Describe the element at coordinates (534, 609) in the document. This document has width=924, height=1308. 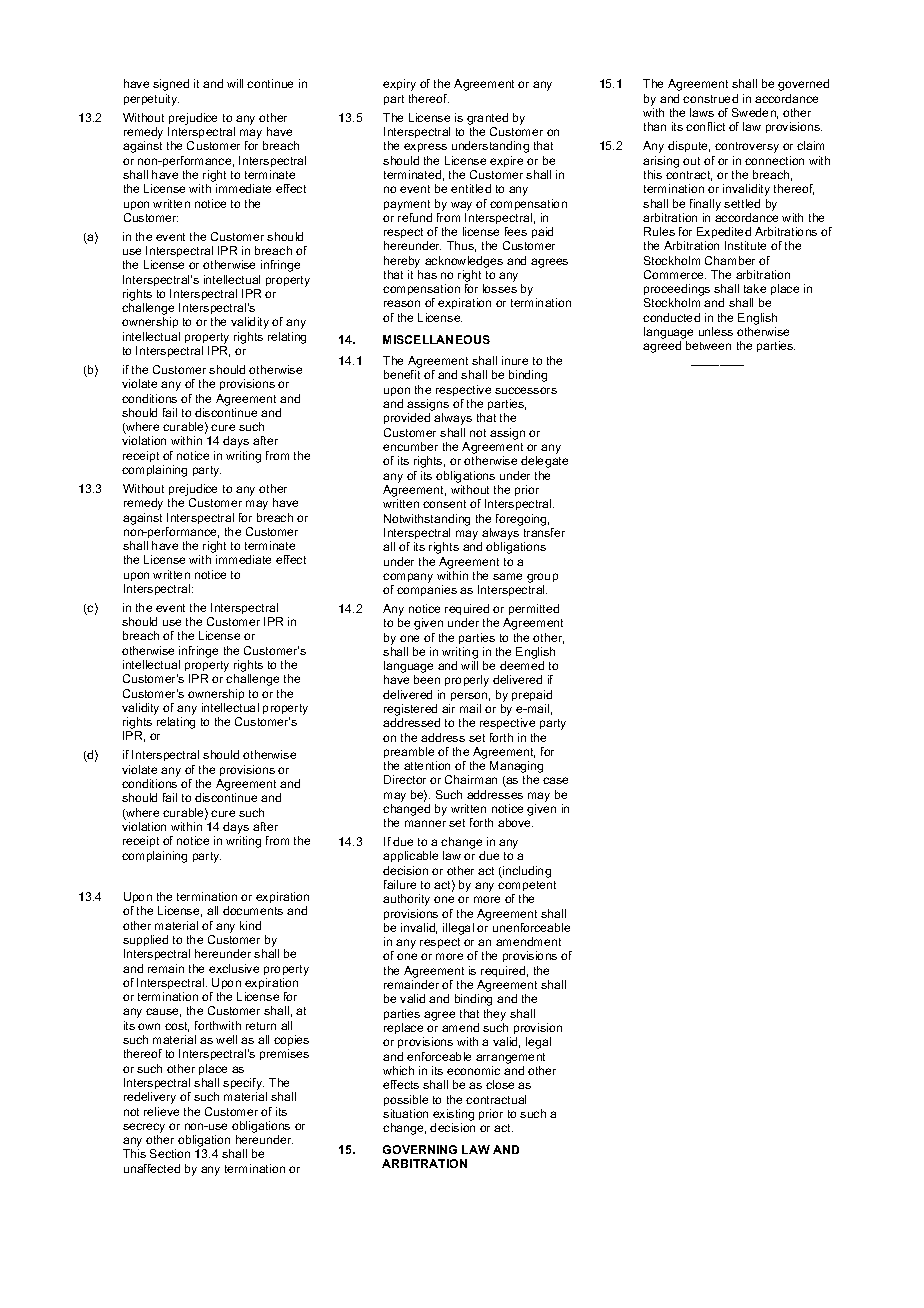
I see `permitted` at that location.
